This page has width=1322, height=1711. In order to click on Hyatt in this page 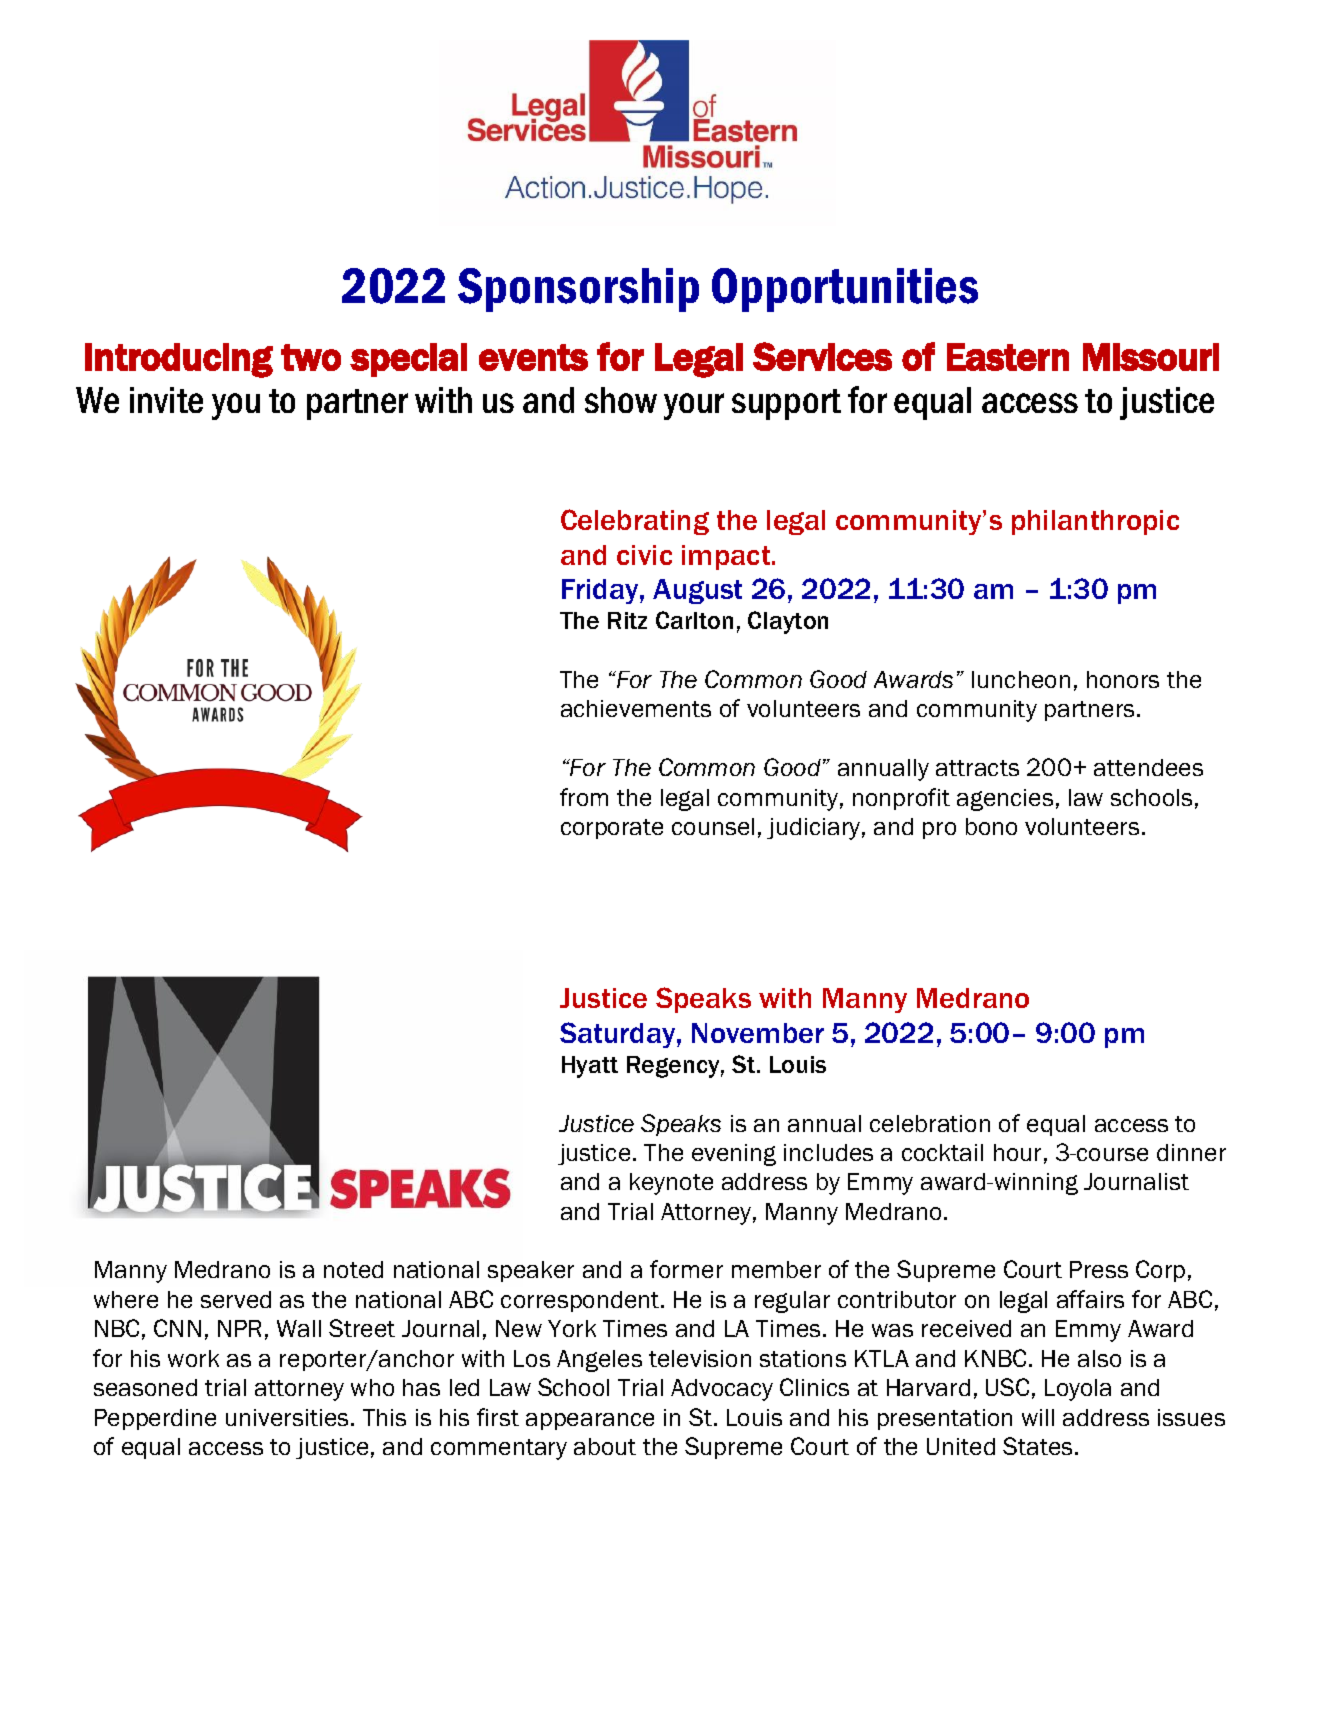, I will do `click(590, 1067)`.
